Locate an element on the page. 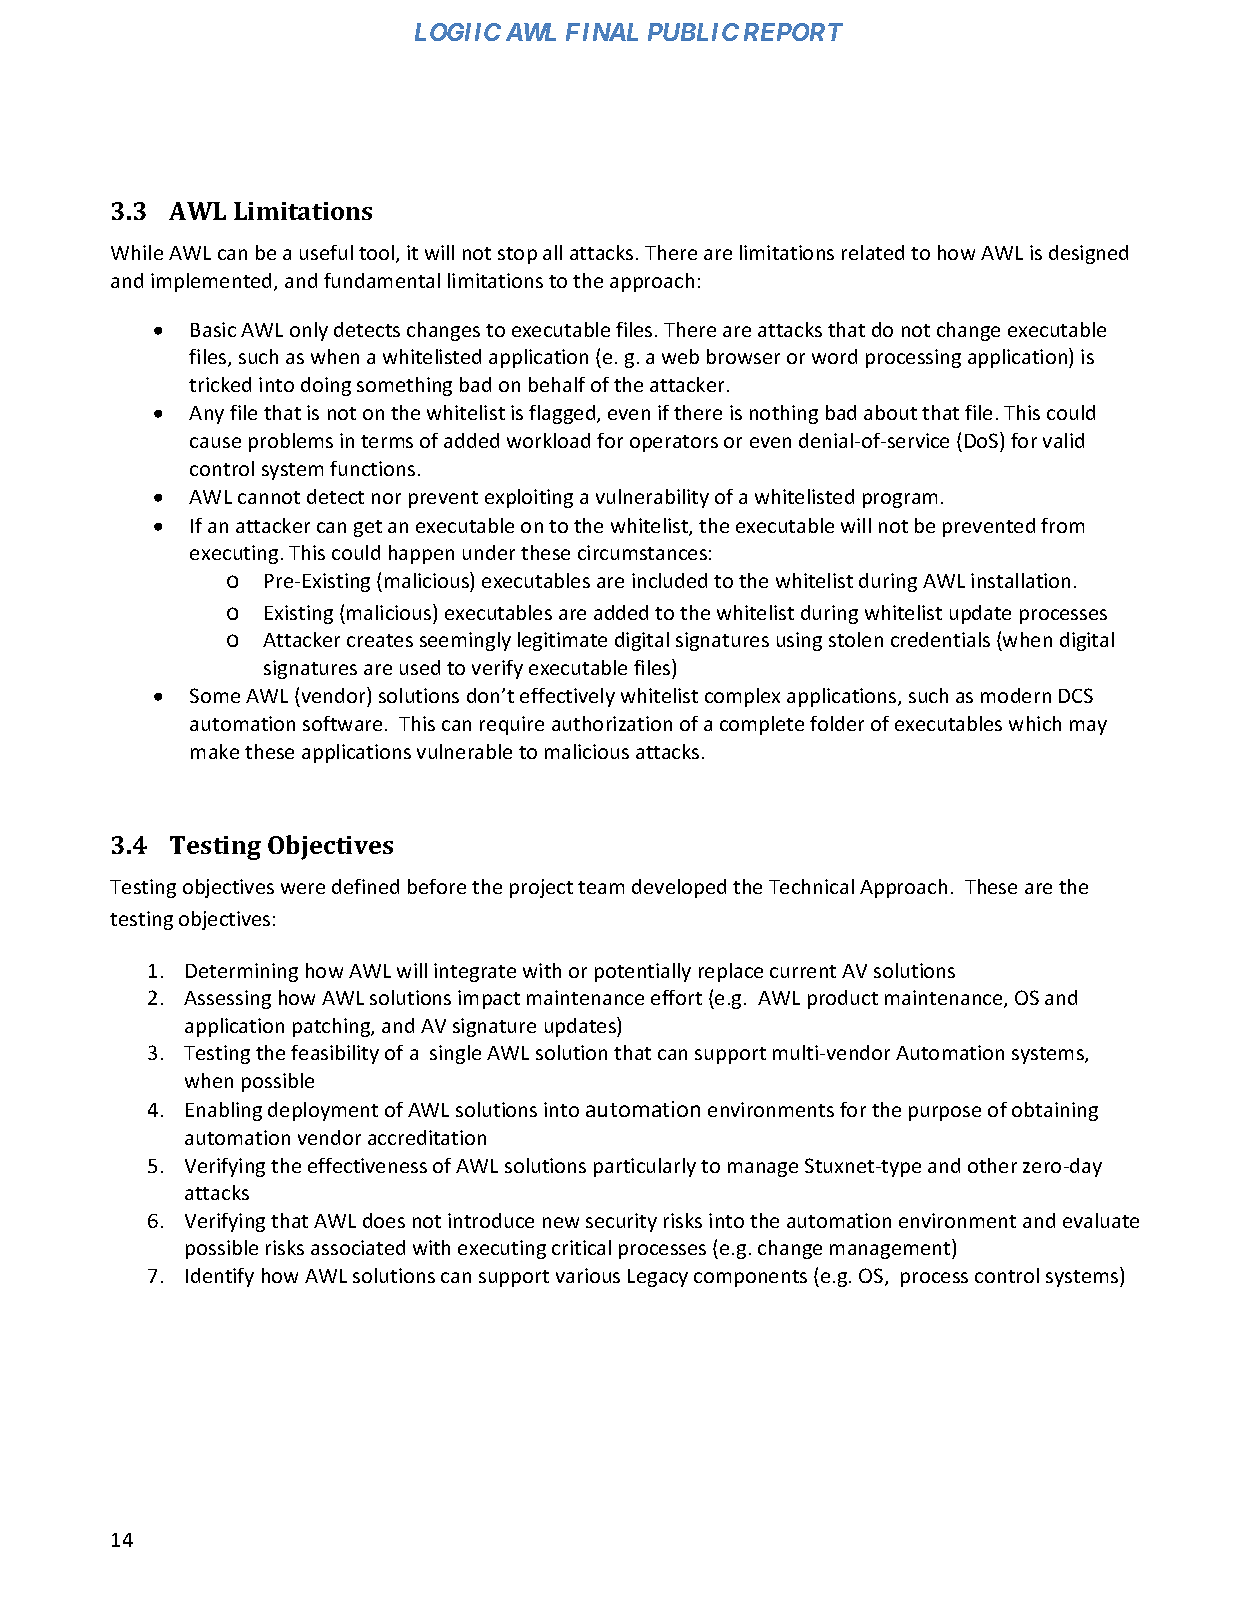  installation is located at coordinates (1020, 580).
